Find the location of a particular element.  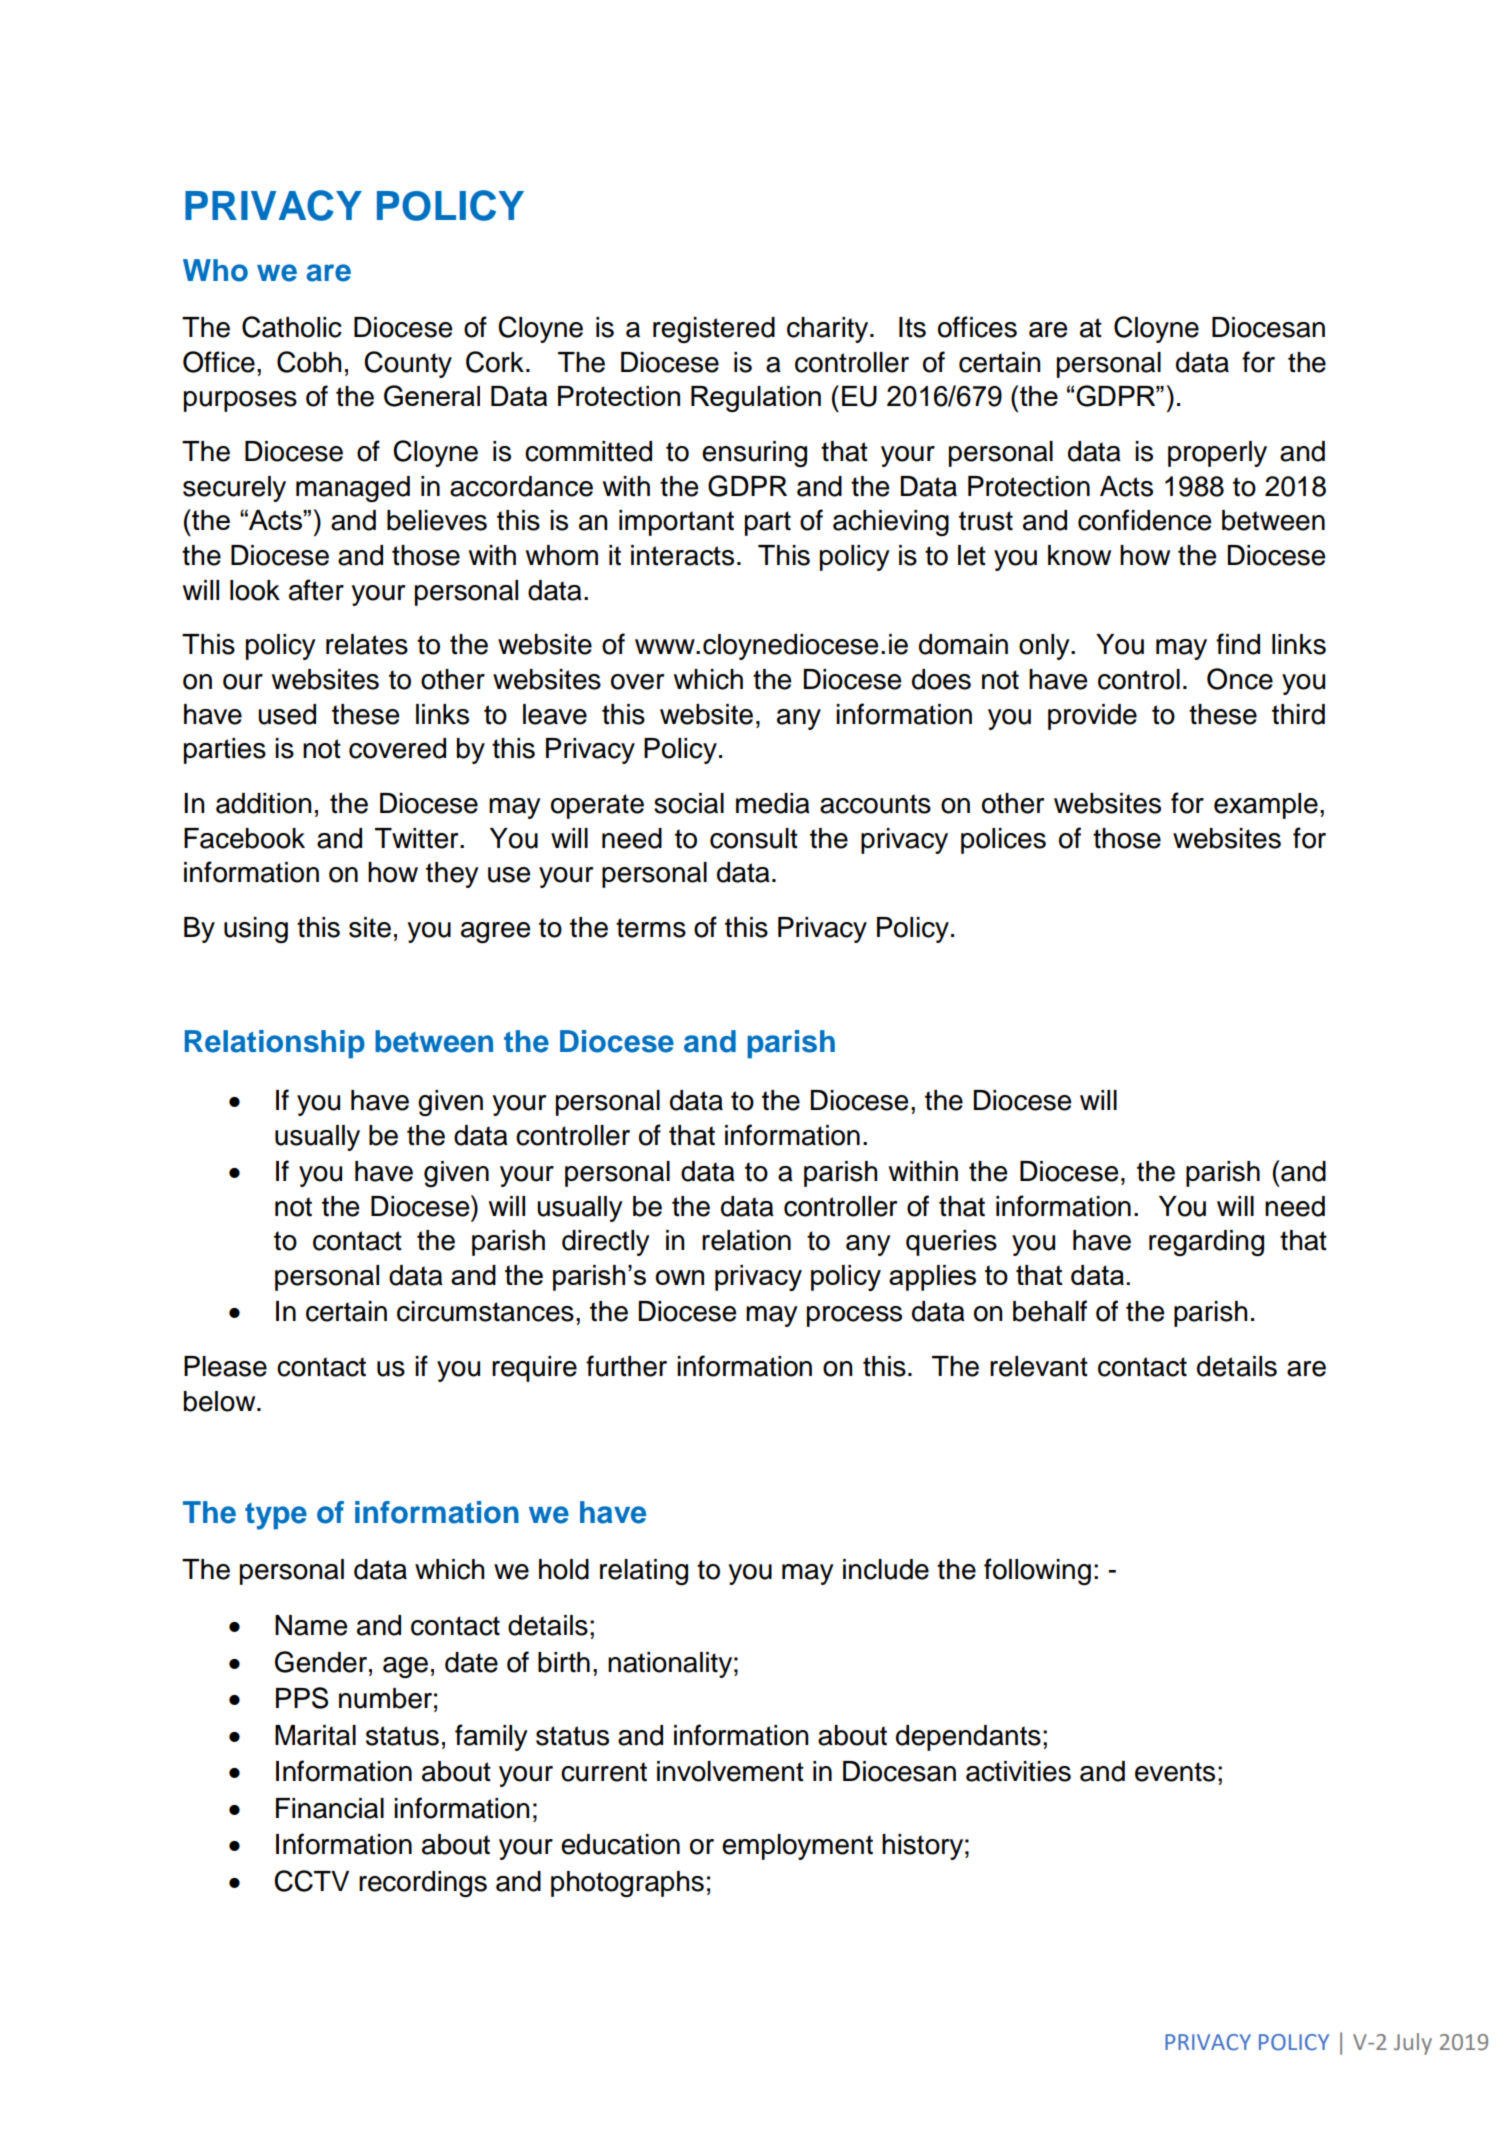

properly is located at coordinates (1217, 454).
